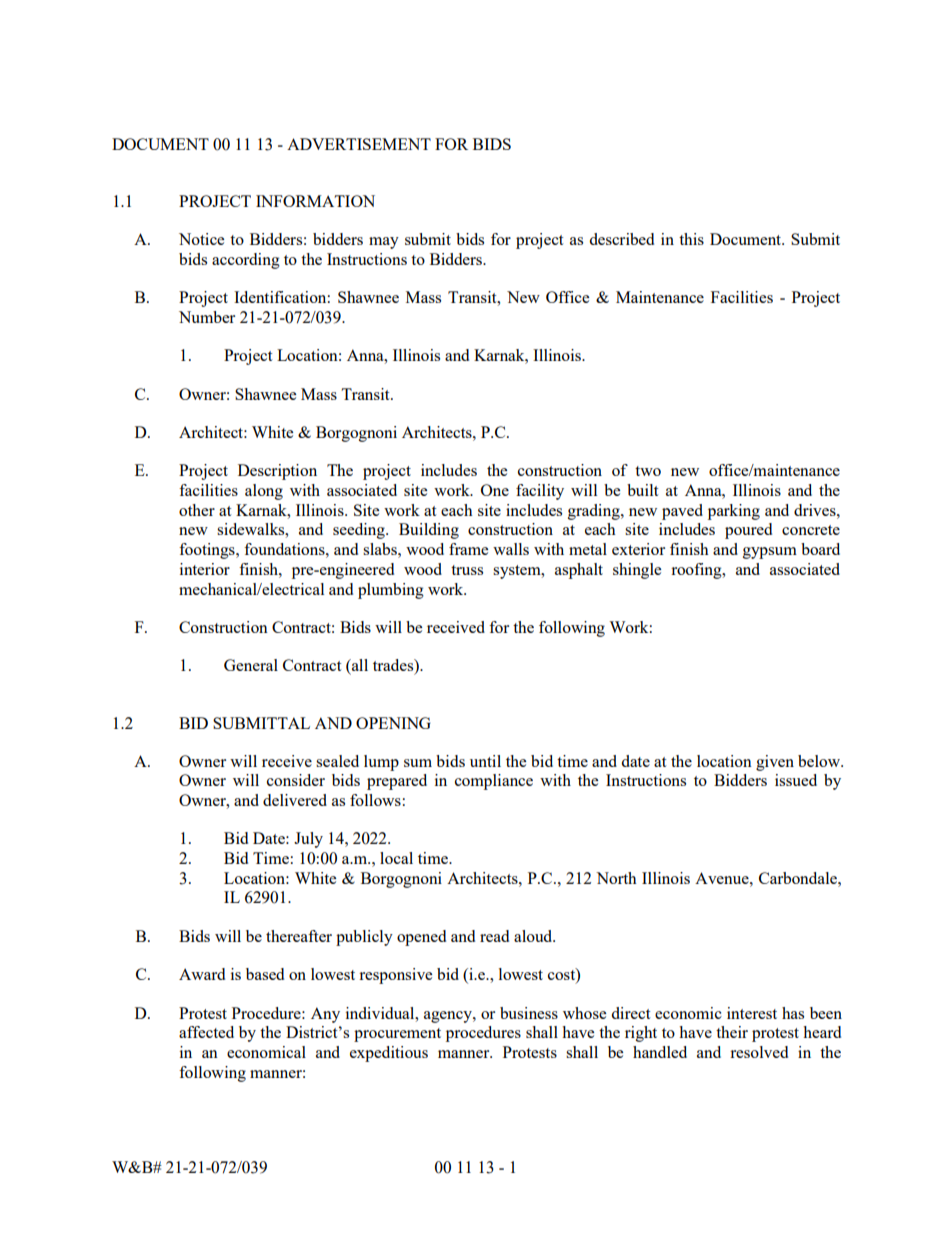  What do you see at coordinates (529, 1013) in the screenshot?
I see `business` at bounding box center [529, 1013].
